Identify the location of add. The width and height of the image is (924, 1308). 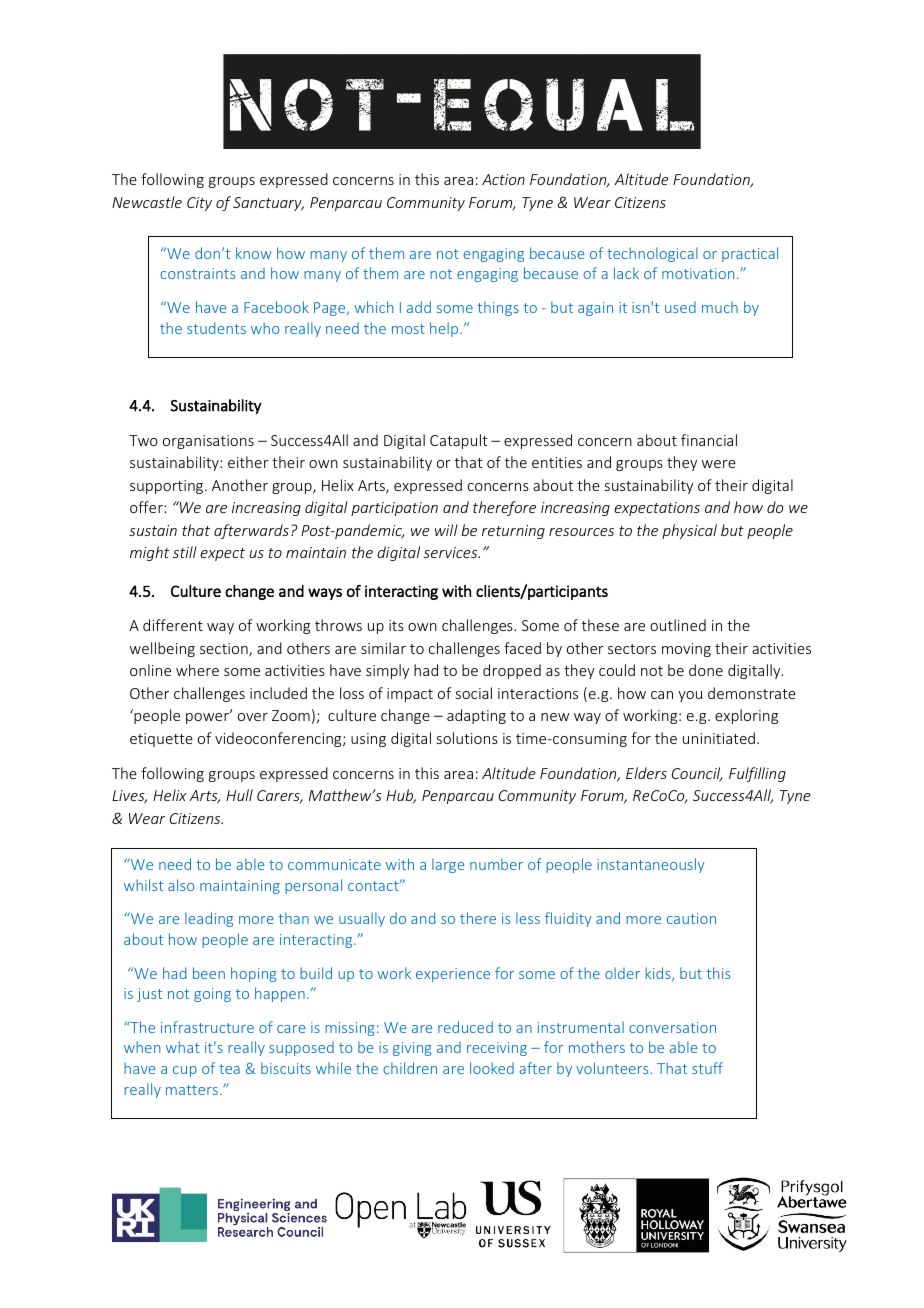
(419, 307).
